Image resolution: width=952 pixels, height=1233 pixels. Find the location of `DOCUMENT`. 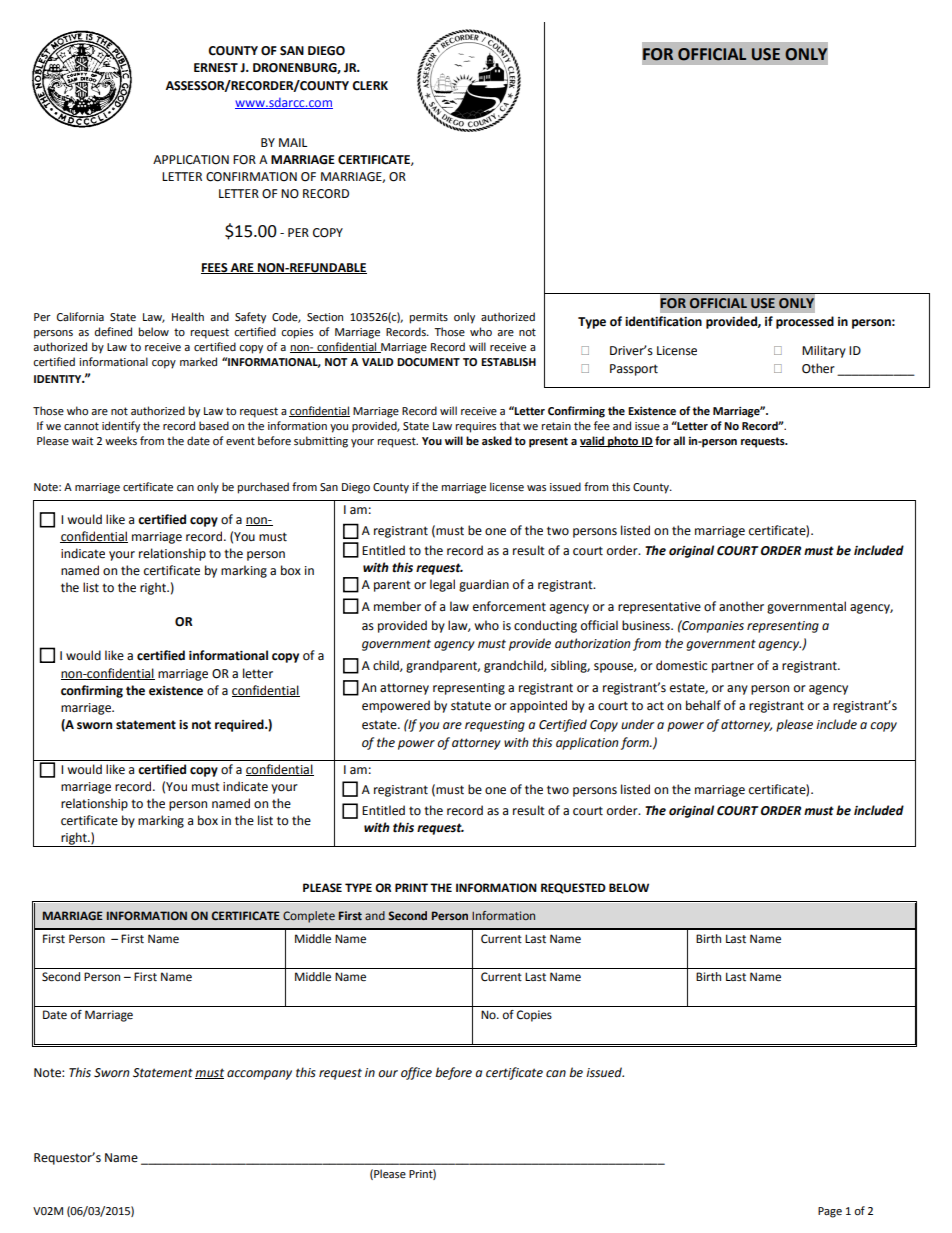

DOCUMENT is located at coordinates (428, 362).
